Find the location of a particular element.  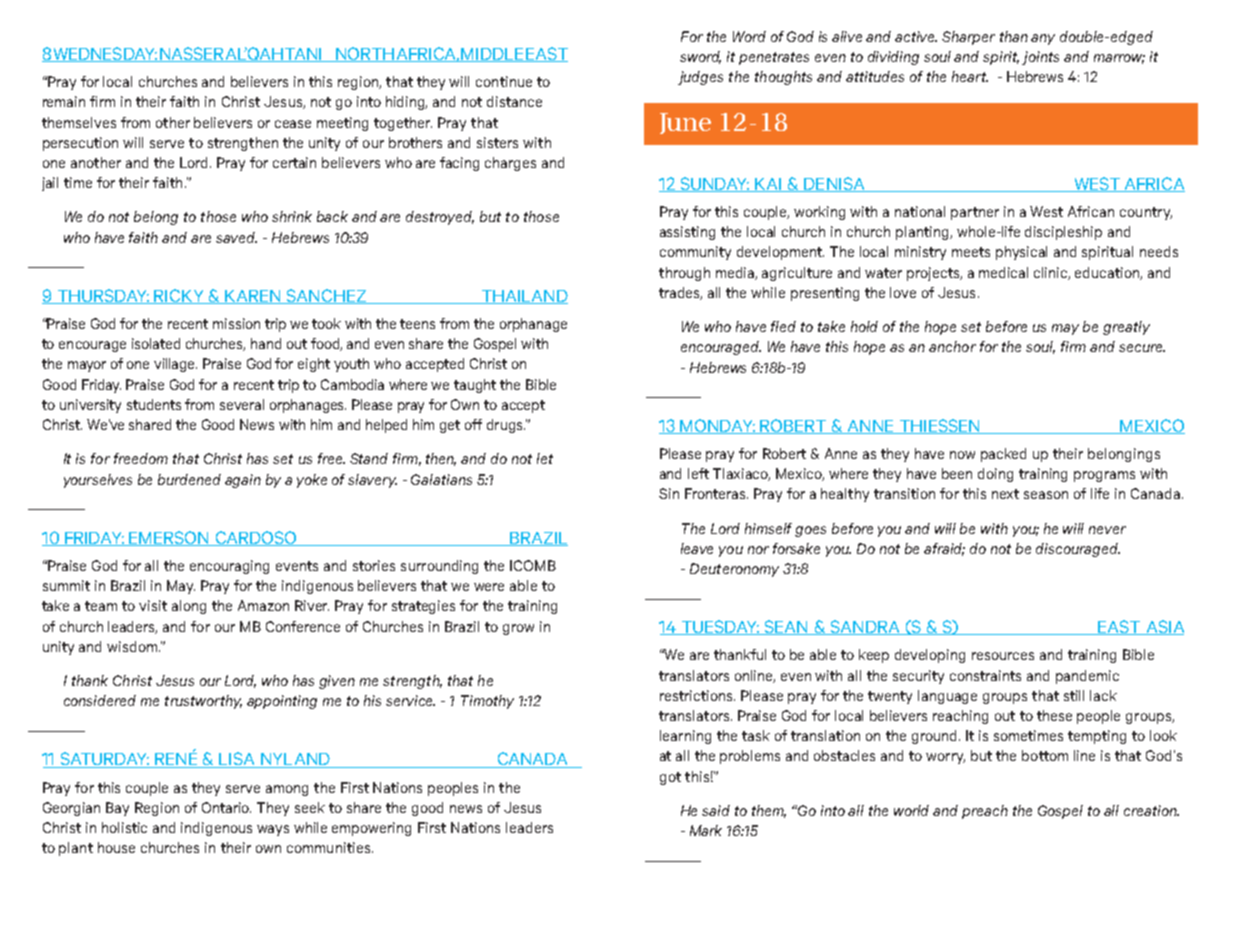

preach is located at coordinates (985, 812).
